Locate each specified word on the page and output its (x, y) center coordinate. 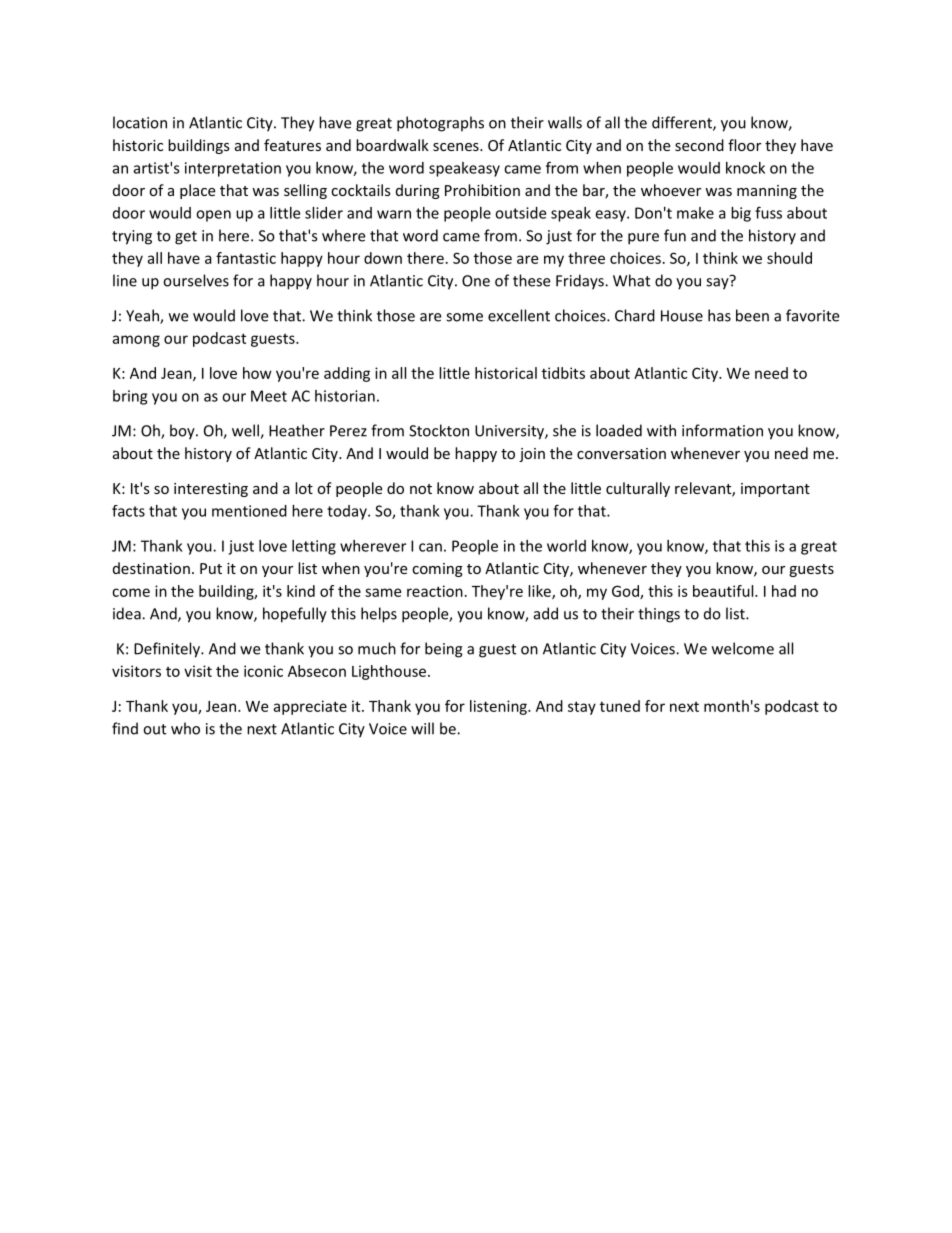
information (722, 430)
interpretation (233, 169)
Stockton (439, 430)
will (422, 728)
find (125, 728)
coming (437, 570)
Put (211, 568)
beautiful (724, 591)
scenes (457, 147)
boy (183, 432)
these (531, 280)
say (718, 283)
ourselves (196, 280)
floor (744, 145)
